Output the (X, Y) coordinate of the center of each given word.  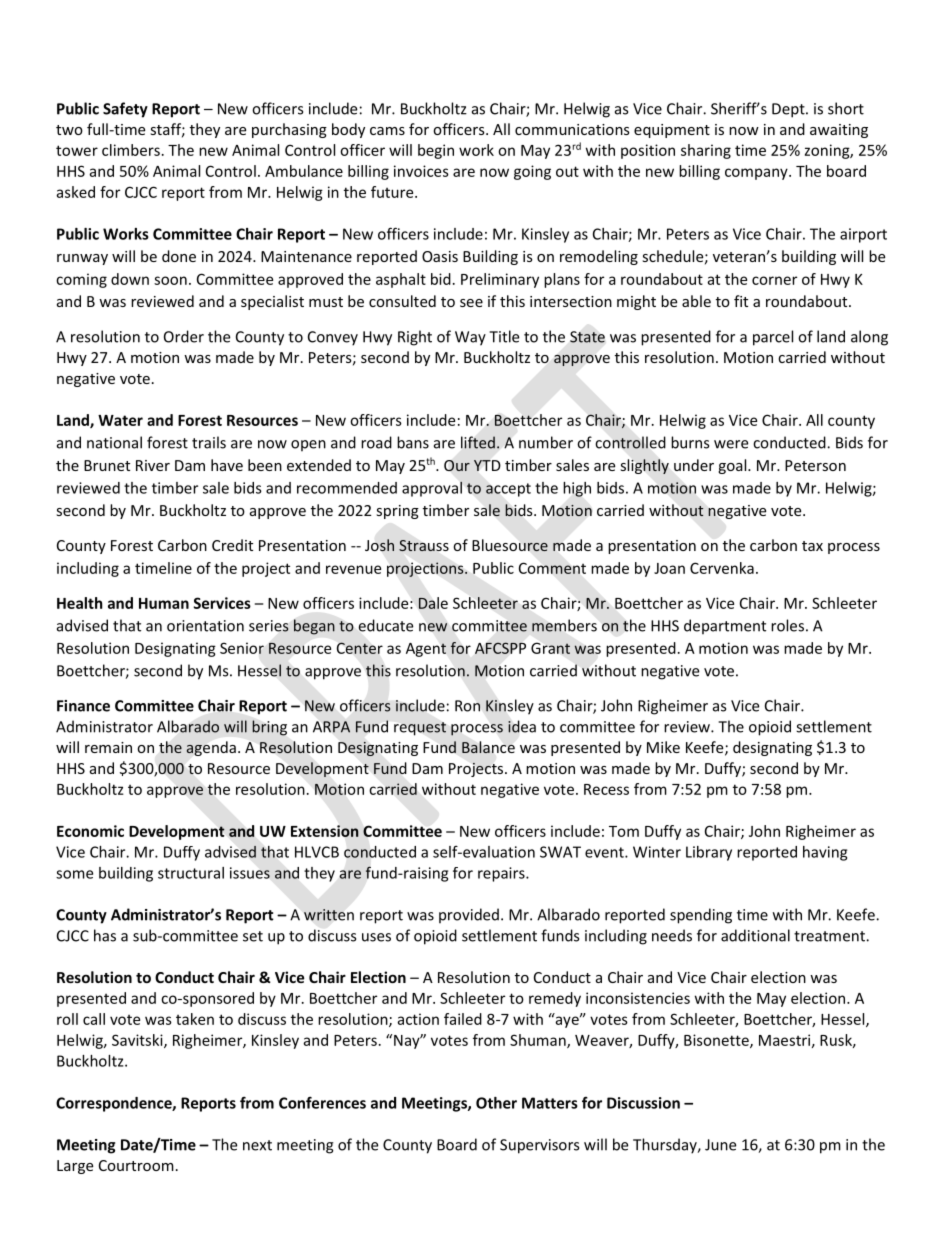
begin (436, 151)
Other (496, 1103)
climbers (131, 150)
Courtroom (136, 1165)
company (757, 174)
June (720, 1145)
